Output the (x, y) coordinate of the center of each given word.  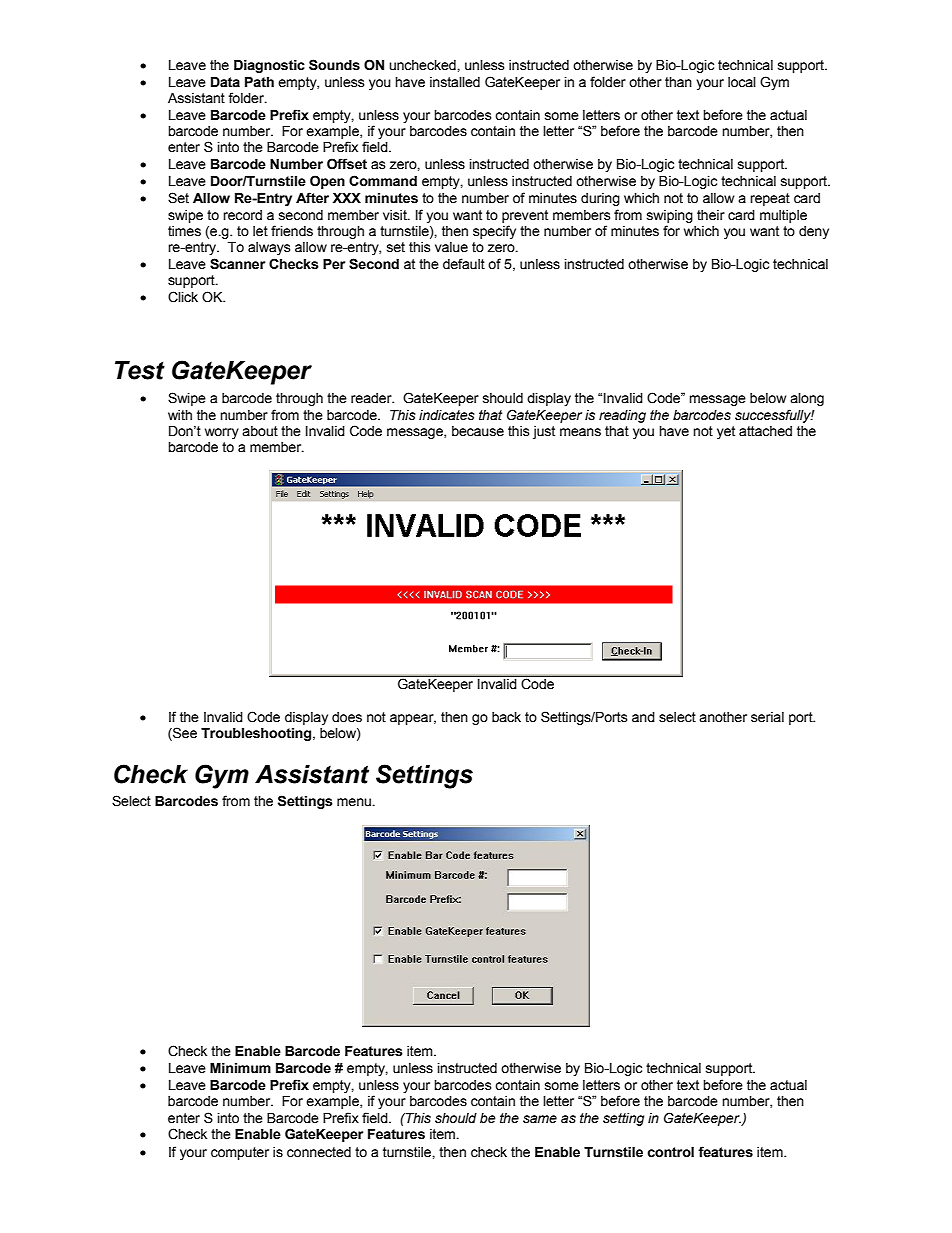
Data (225, 82)
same (540, 1119)
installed (455, 82)
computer (240, 1153)
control (670, 1152)
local (742, 82)
